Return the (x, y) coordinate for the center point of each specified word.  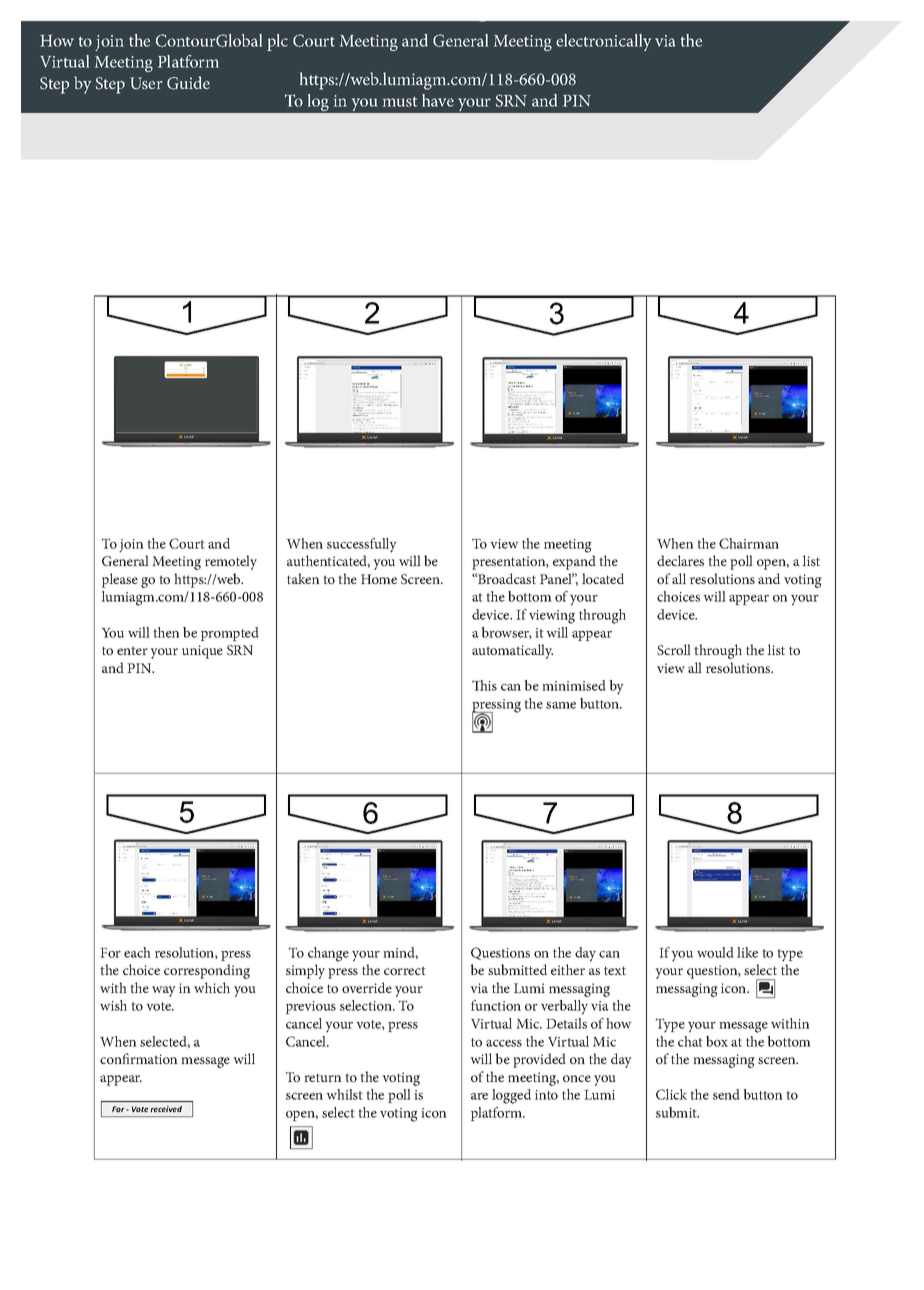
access (504, 1043)
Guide (188, 83)
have (438, 100)
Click (671, 1094)
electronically (603, 42)
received (166, 1109)
